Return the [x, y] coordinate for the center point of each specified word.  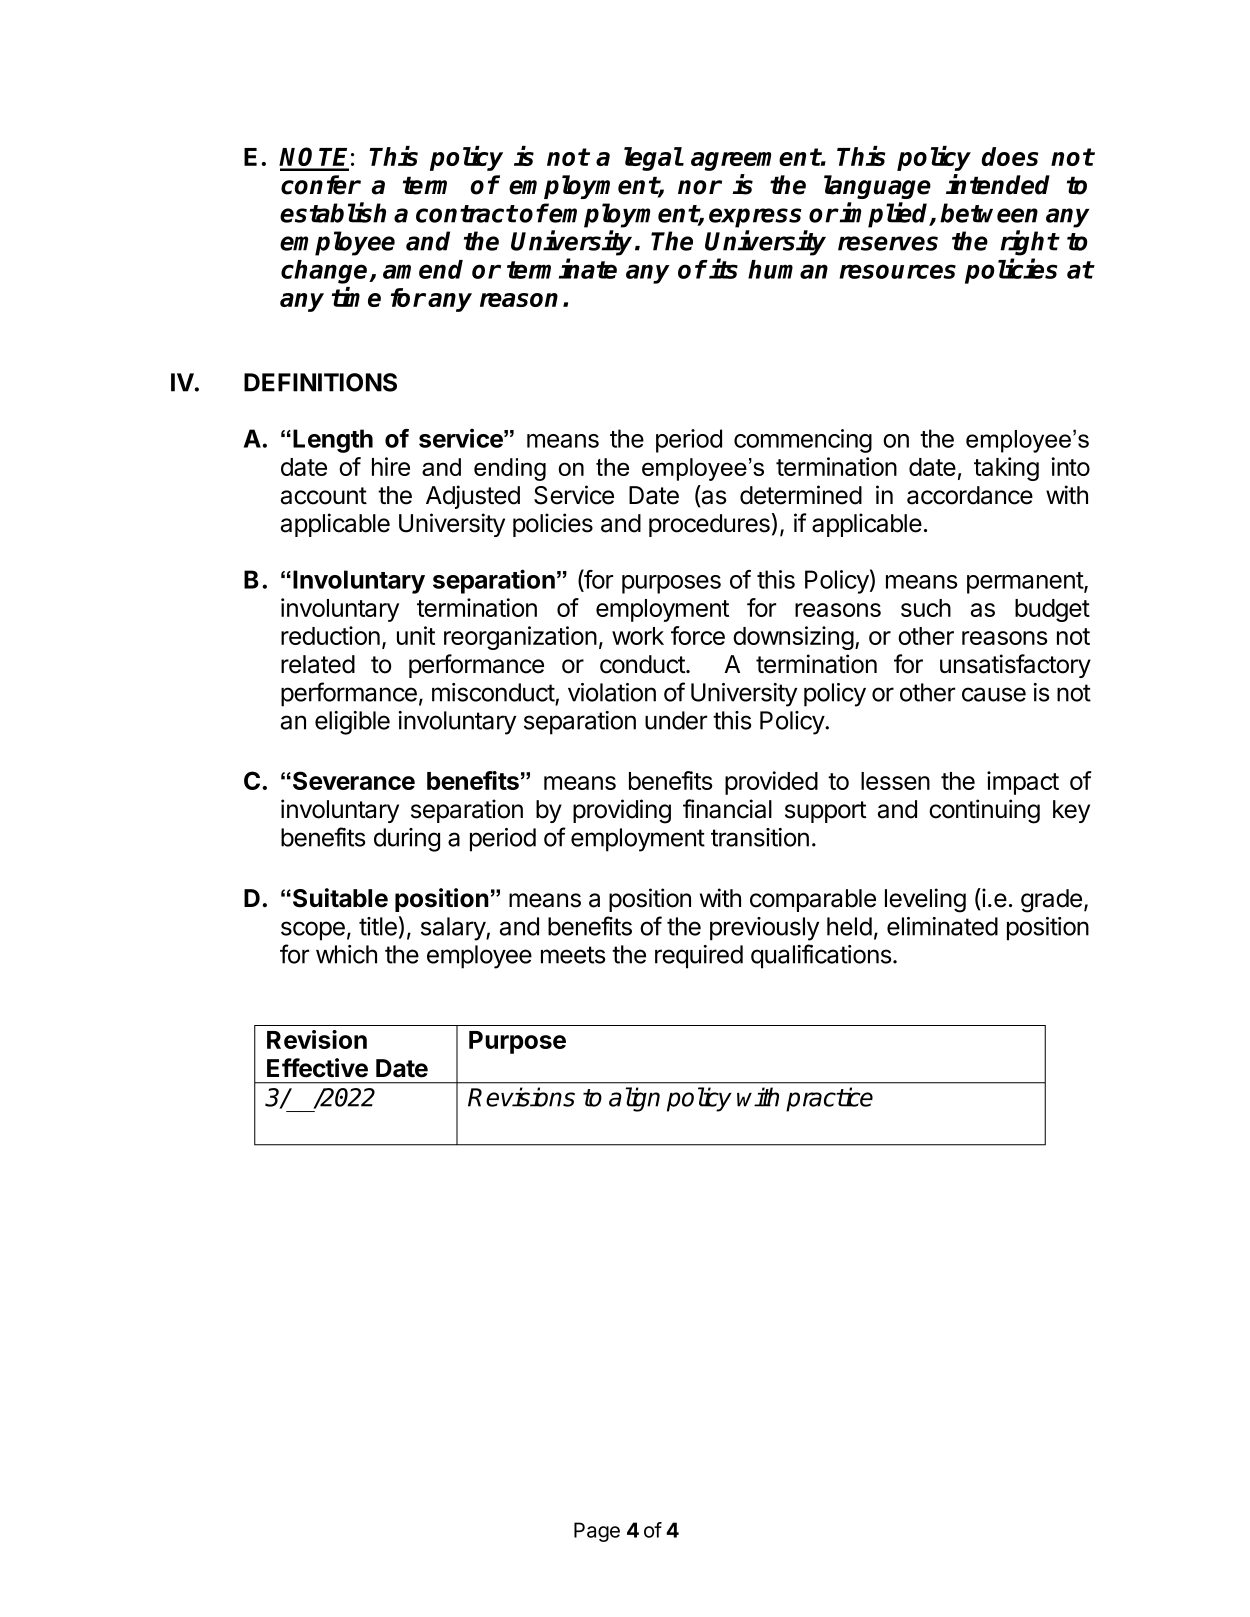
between [989, 213]
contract [466, 214]
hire [391, 466]
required [699, 957]
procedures [709, 525]
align [634, 1099]
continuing [984, 811]
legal [653, 159]
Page [597, 1532]
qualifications [822, 956]
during [407, 840]
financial [727, 809]
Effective [317, 1068]
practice [829, 1099]
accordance [970, 495]
